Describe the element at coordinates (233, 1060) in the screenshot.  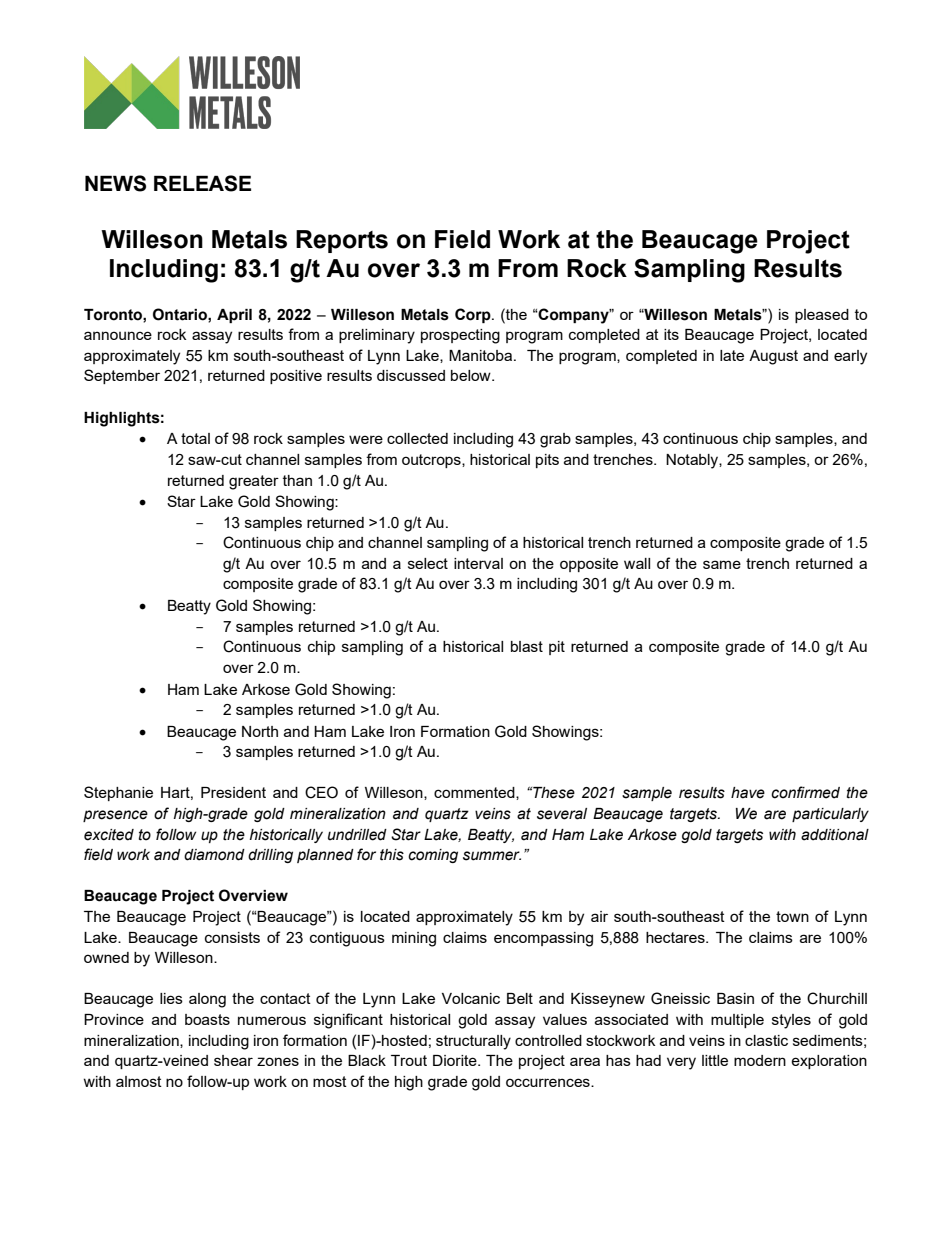
I see `shear` at that location.
